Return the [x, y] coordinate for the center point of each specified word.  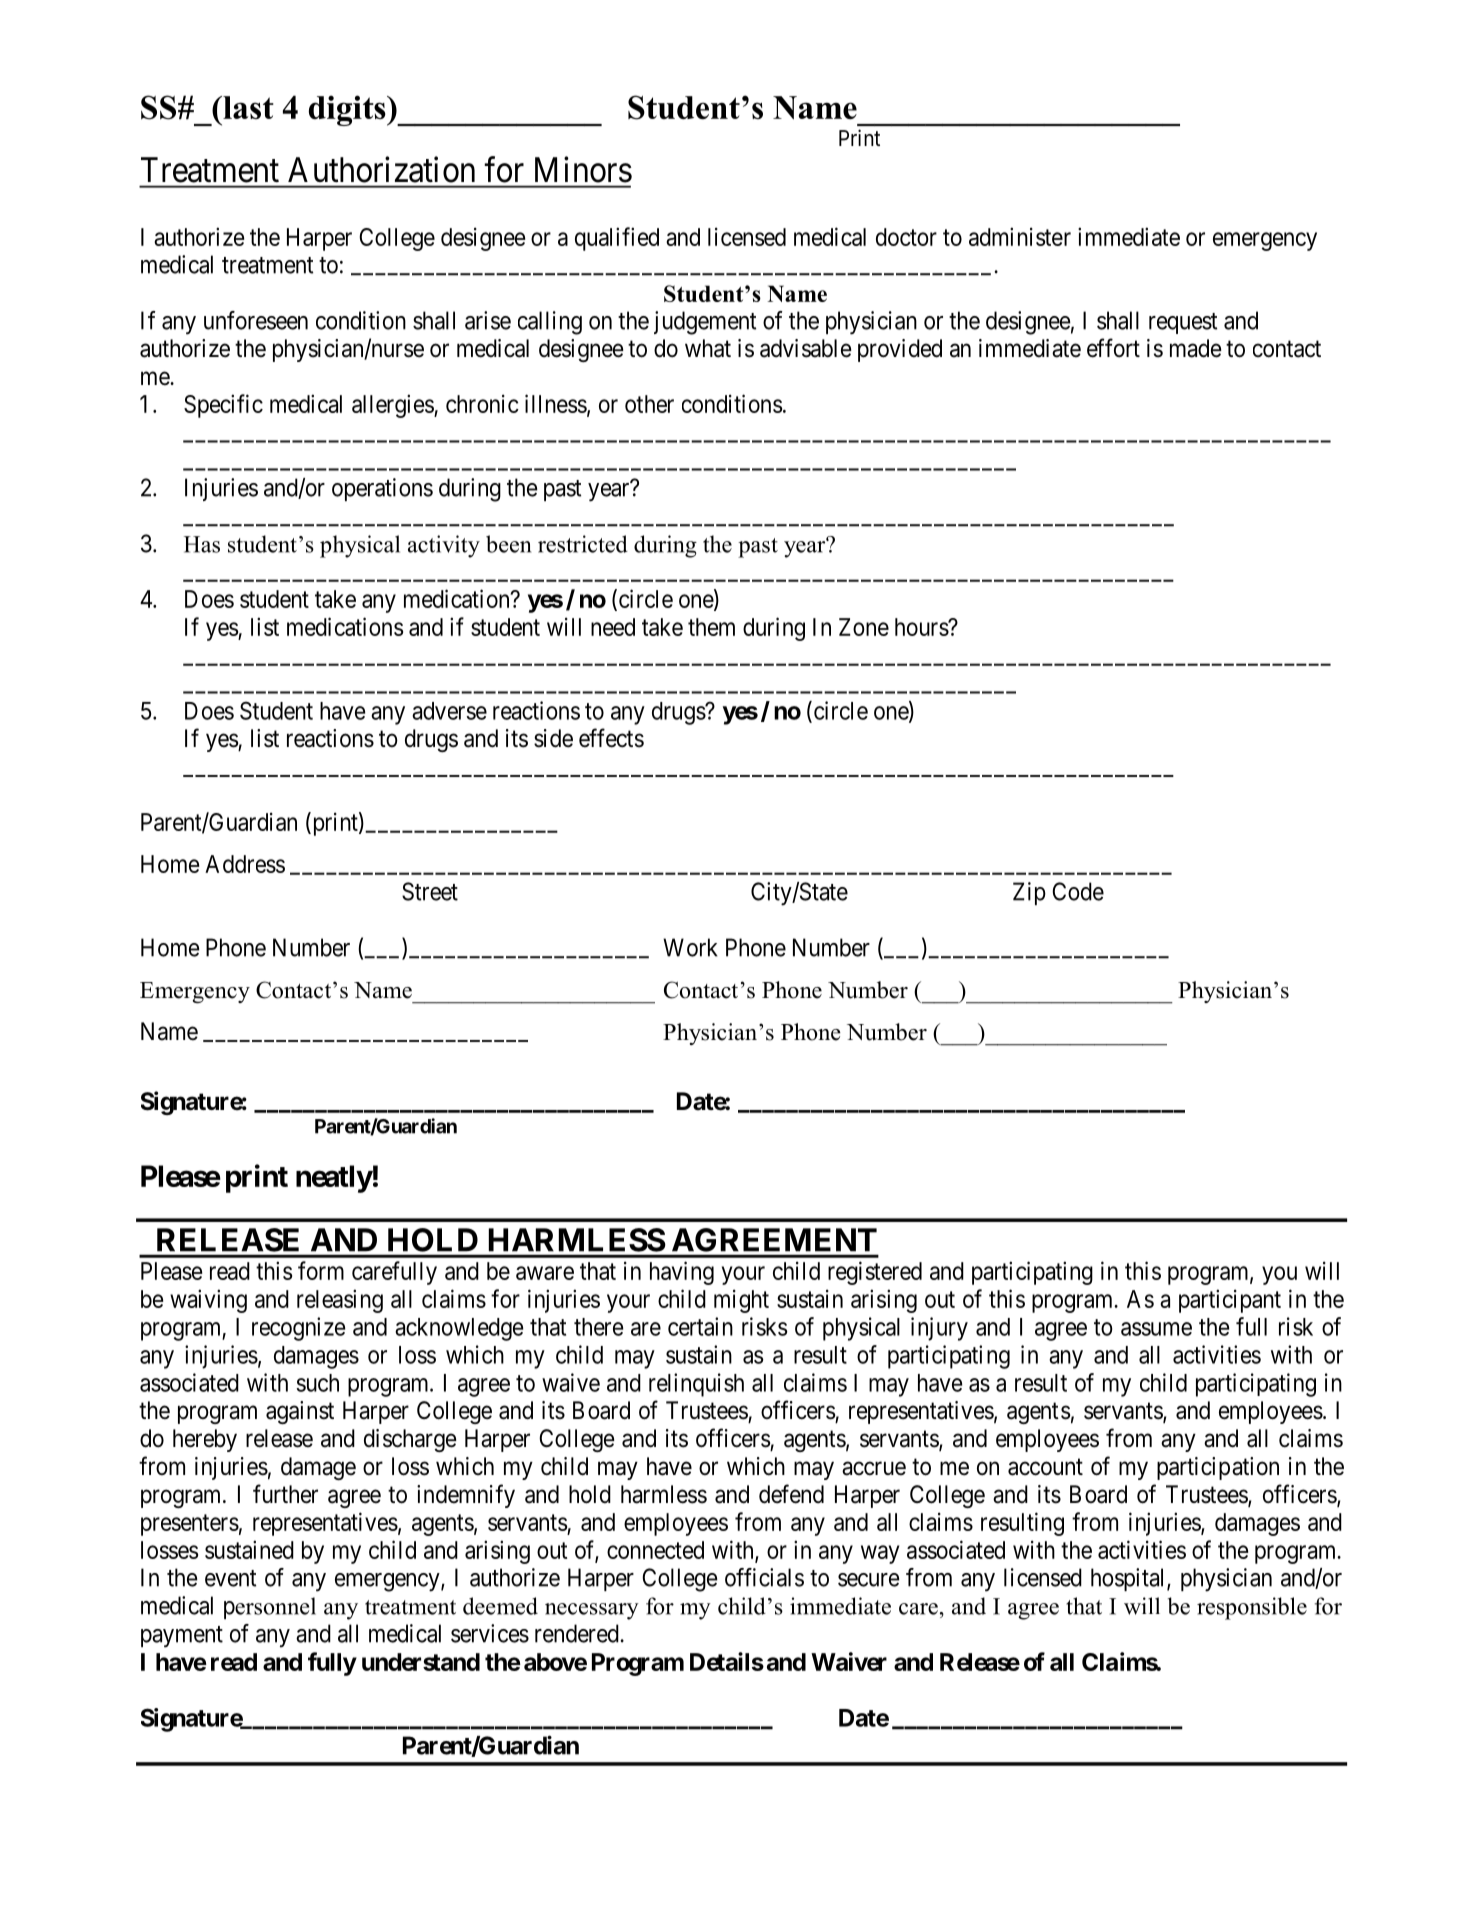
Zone [864, 627]
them [711, 627]
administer [1020, 236]
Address [245, 864]
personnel [270, 1608]
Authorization [381, 169]
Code [1078, 891]
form [321, 1270]
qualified [617, 239]
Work [690, 947]
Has [202, 544]
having [682, 1273]
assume [1156, 1329]
